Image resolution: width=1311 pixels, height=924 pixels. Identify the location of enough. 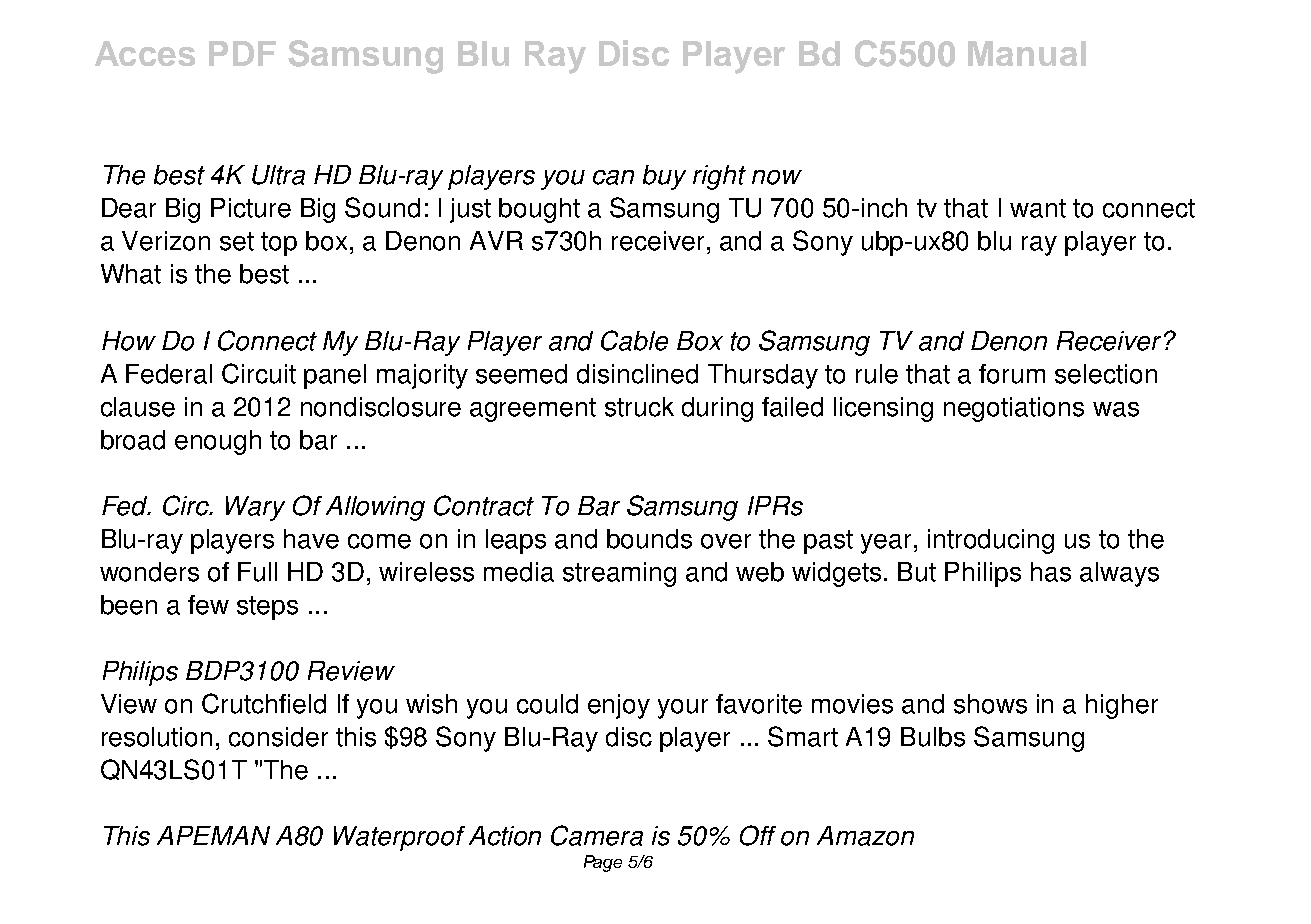
(218, 442).
